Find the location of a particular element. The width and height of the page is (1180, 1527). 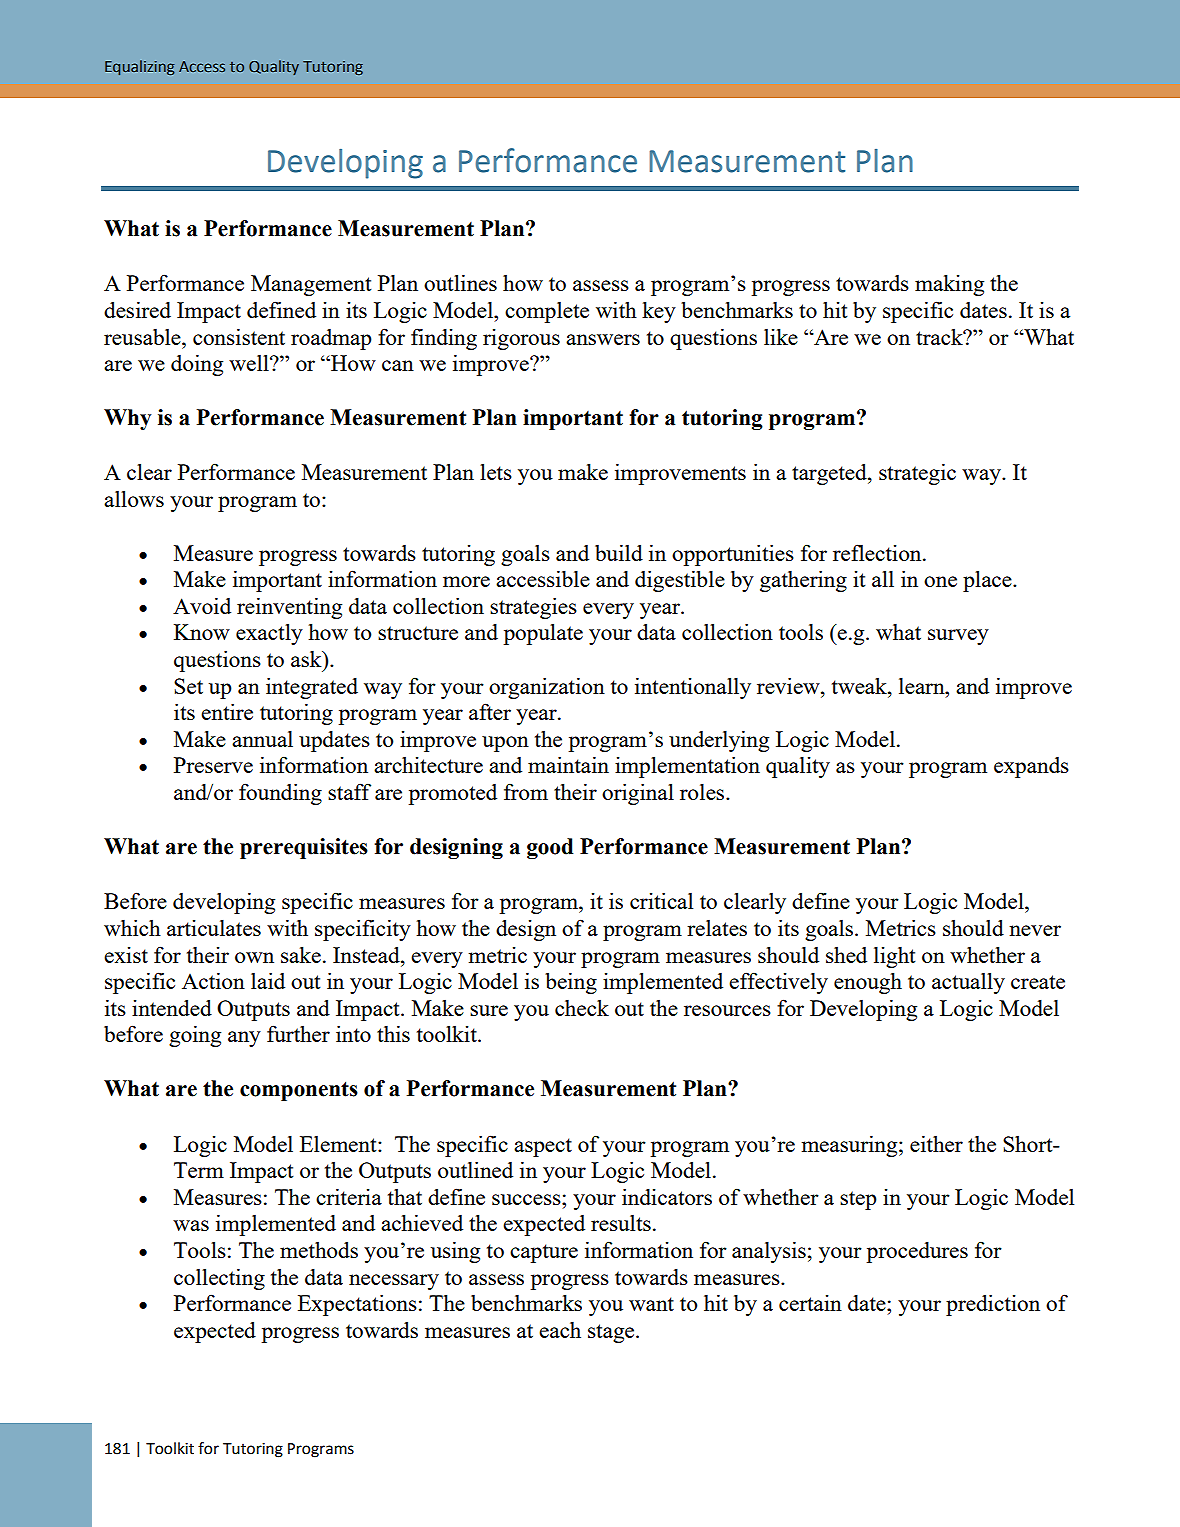

collecting is located at coordinates (219, 1279).
